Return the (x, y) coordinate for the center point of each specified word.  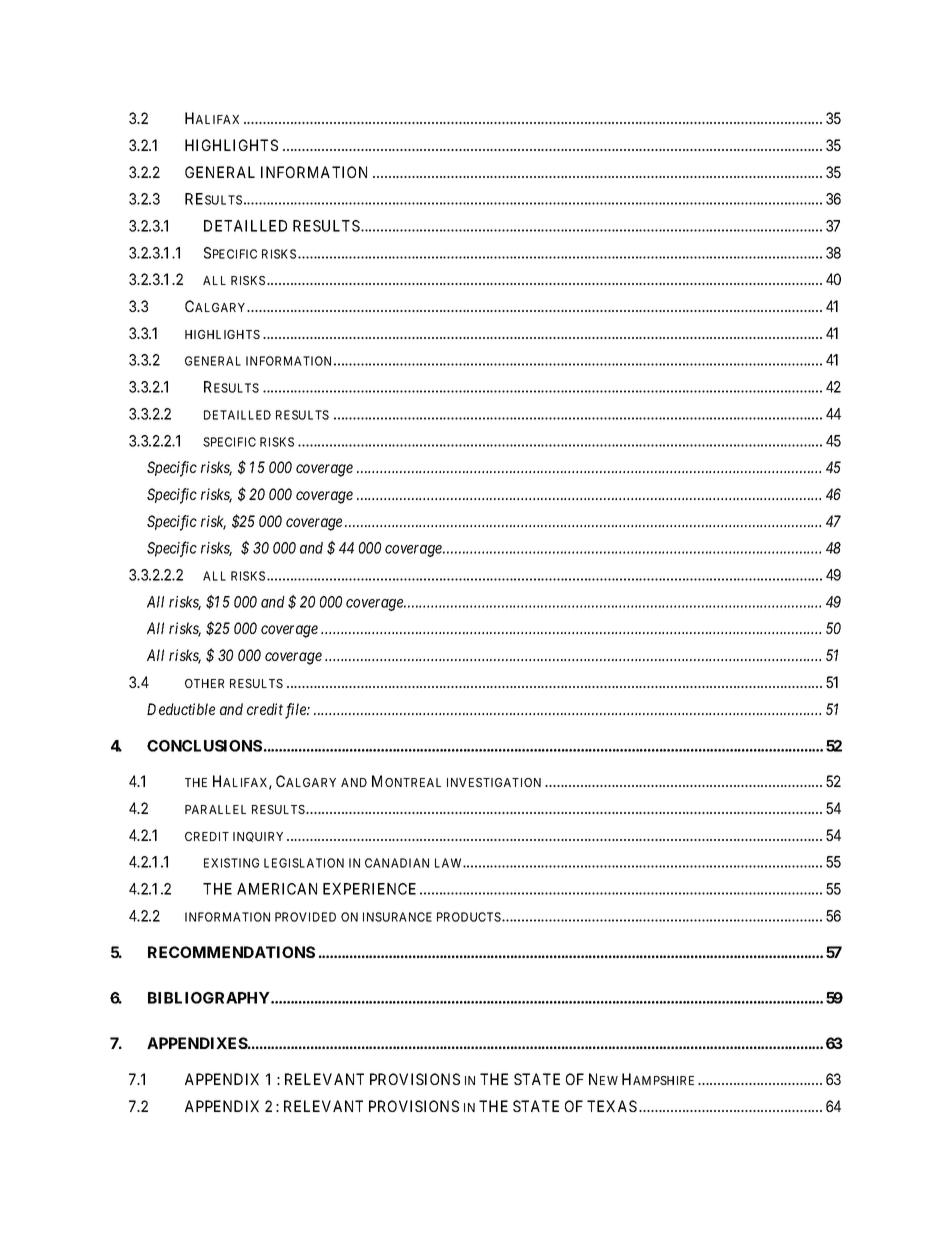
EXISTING (231, 863)
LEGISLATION (304, 863)
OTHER (204, 683)
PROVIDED (305, 917)
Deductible (181, 709)
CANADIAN (397, 863)
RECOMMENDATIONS (231, 952)
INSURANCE (397, 917)
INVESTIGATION (494, 782)
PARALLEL (215, 809)
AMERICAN (277, 889)
